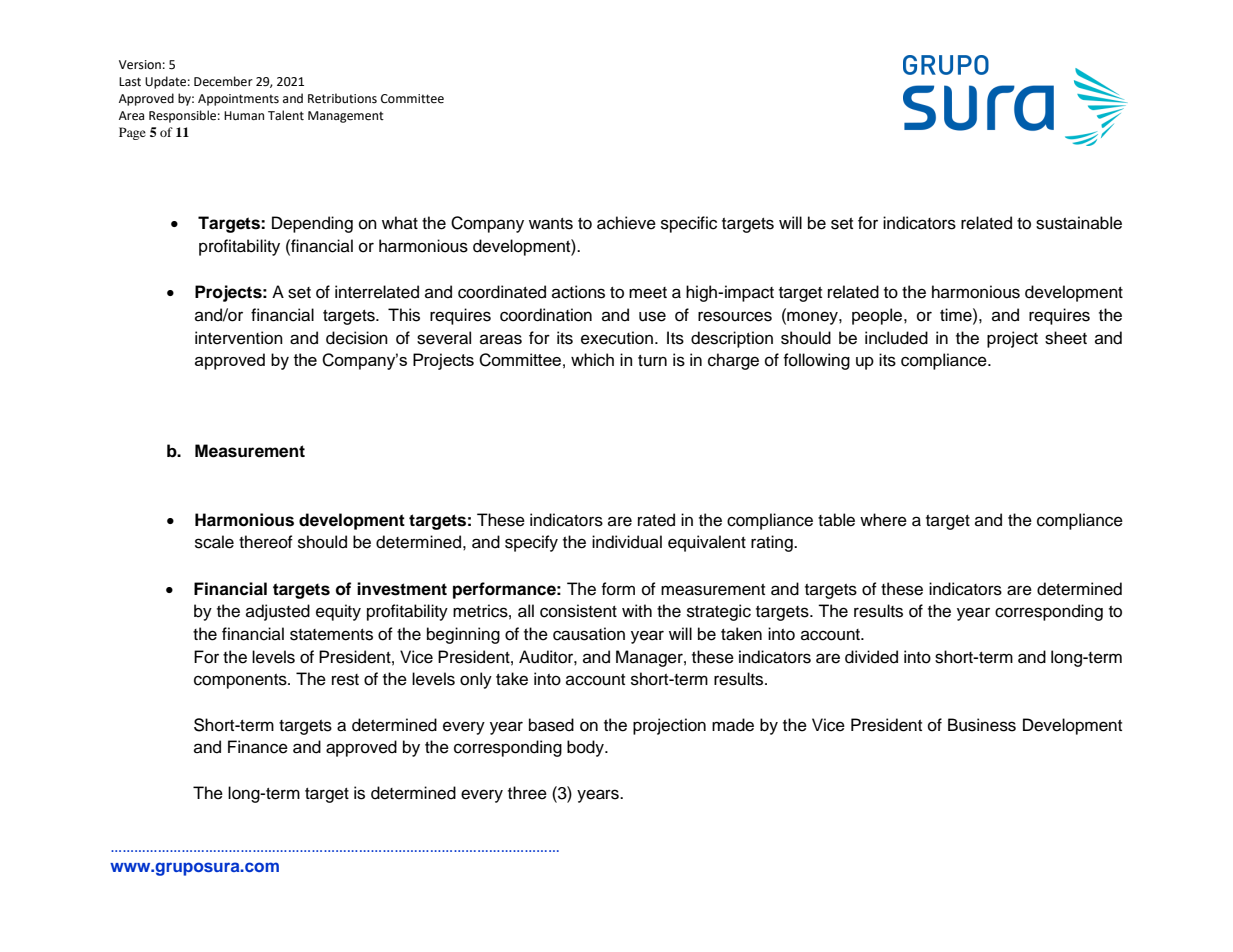 The height and width of the screenshot is (952, 1233). Describe the element at coordinates (346, 117) in the screenshot. I see `Management` at that location.
